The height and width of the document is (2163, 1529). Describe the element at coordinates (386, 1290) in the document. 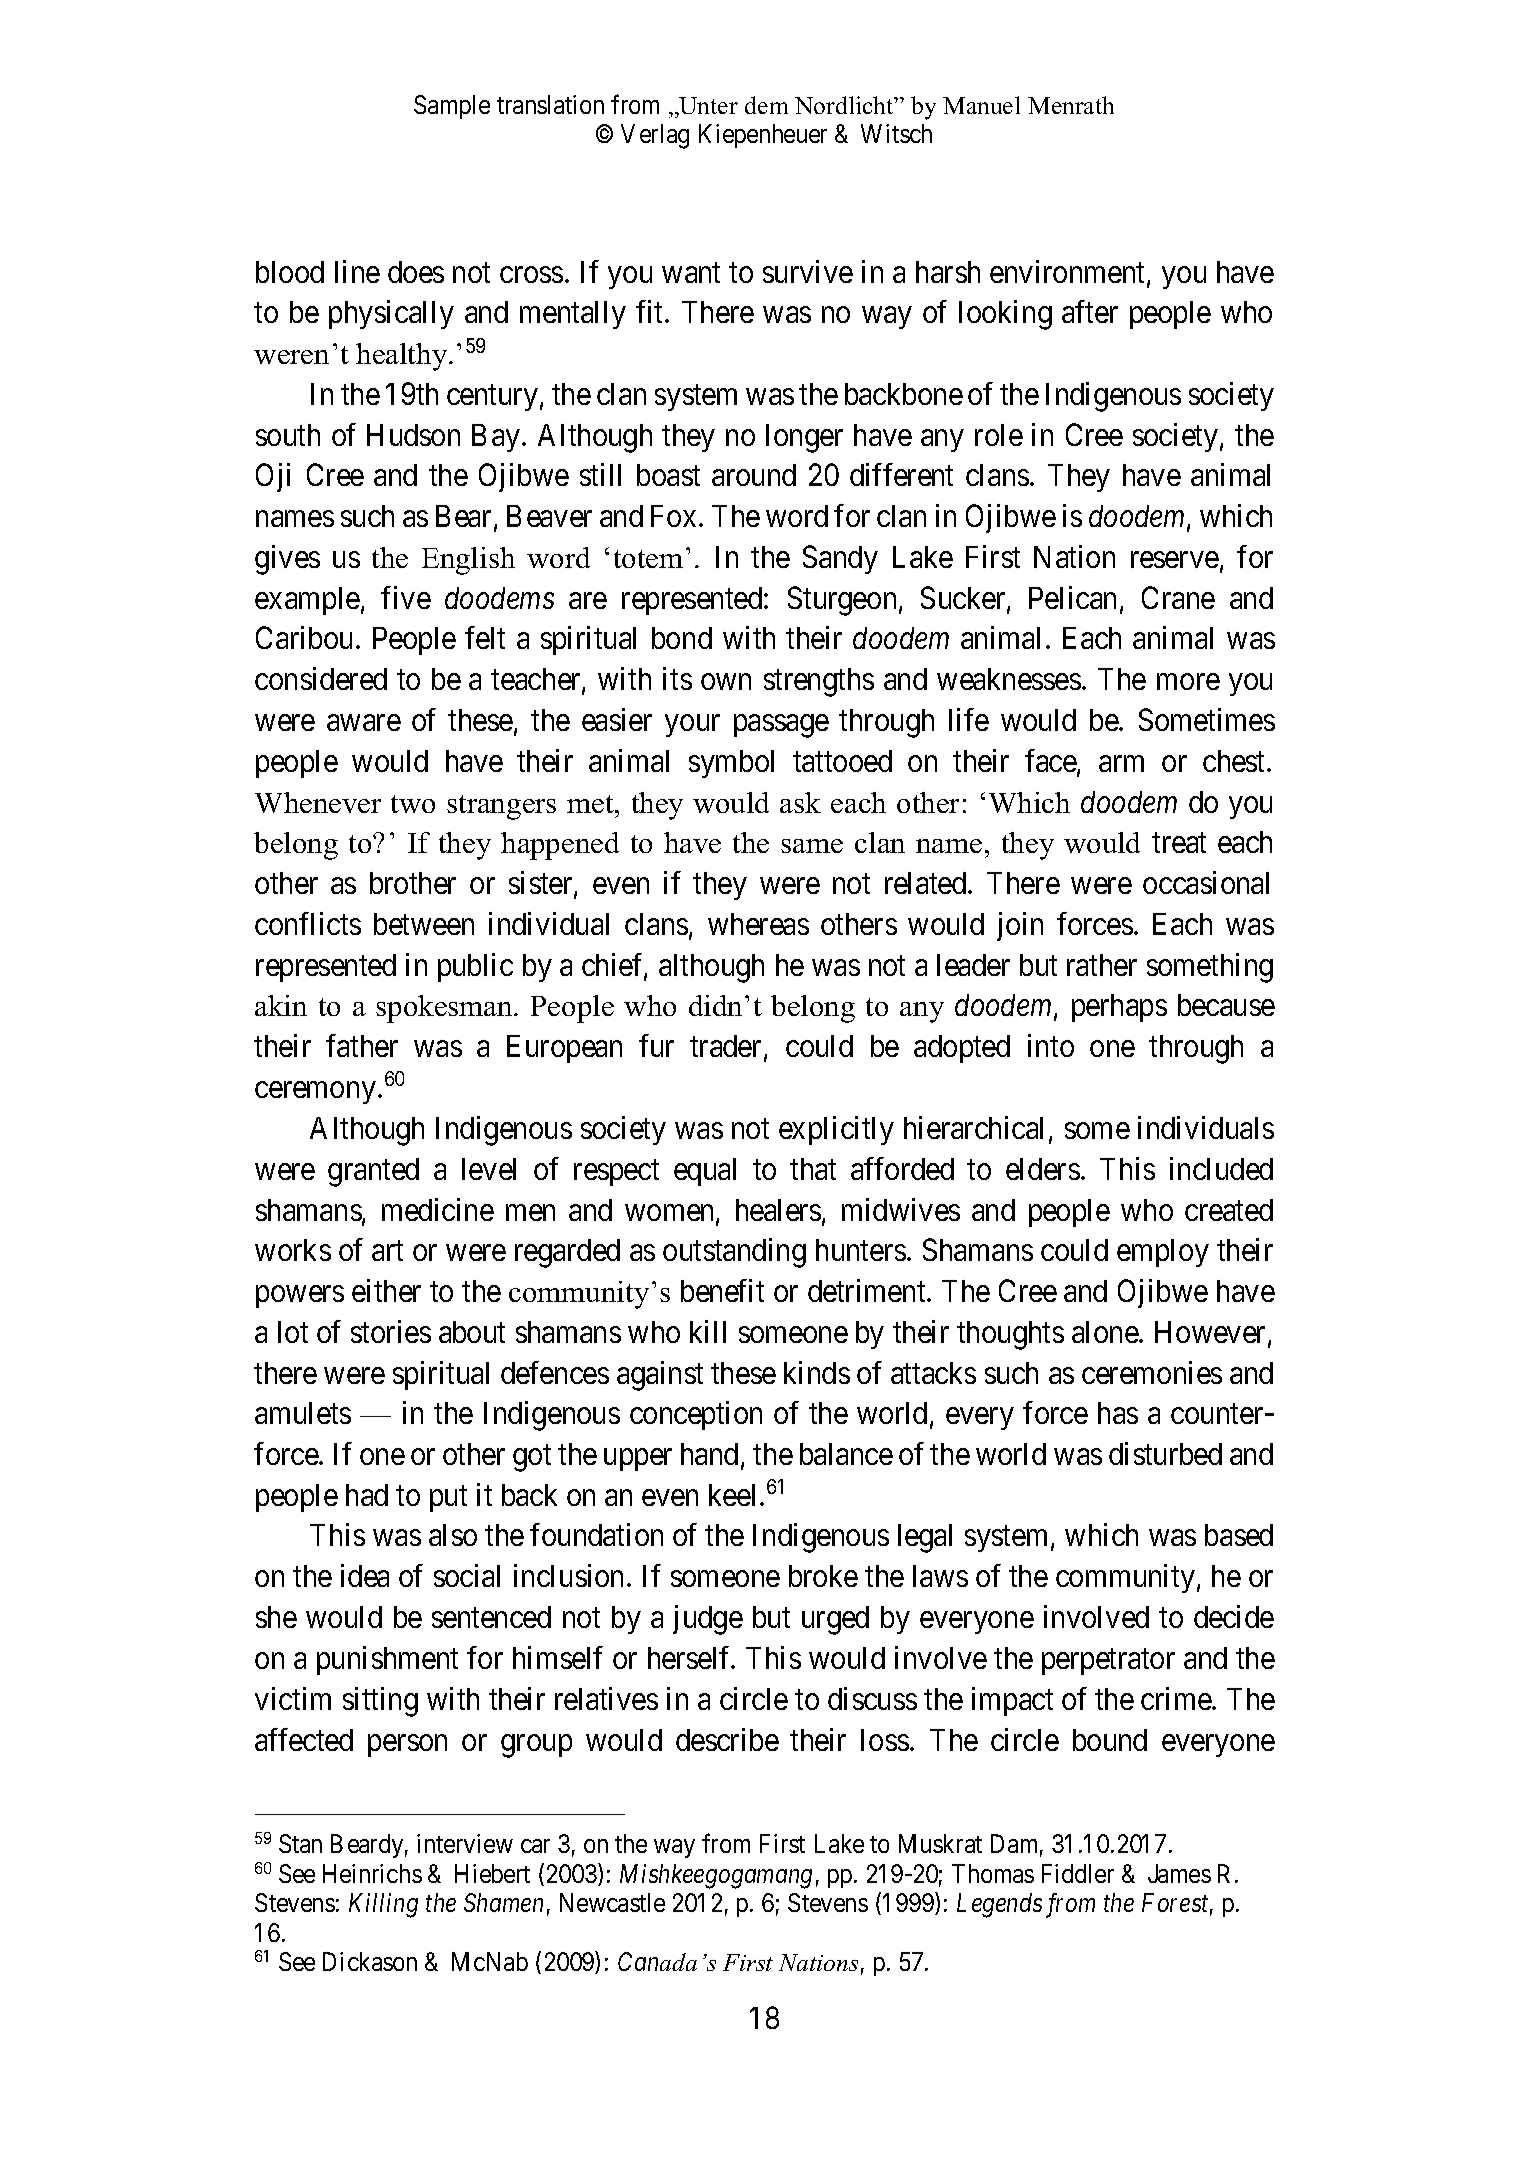

I see `either` at that location.
